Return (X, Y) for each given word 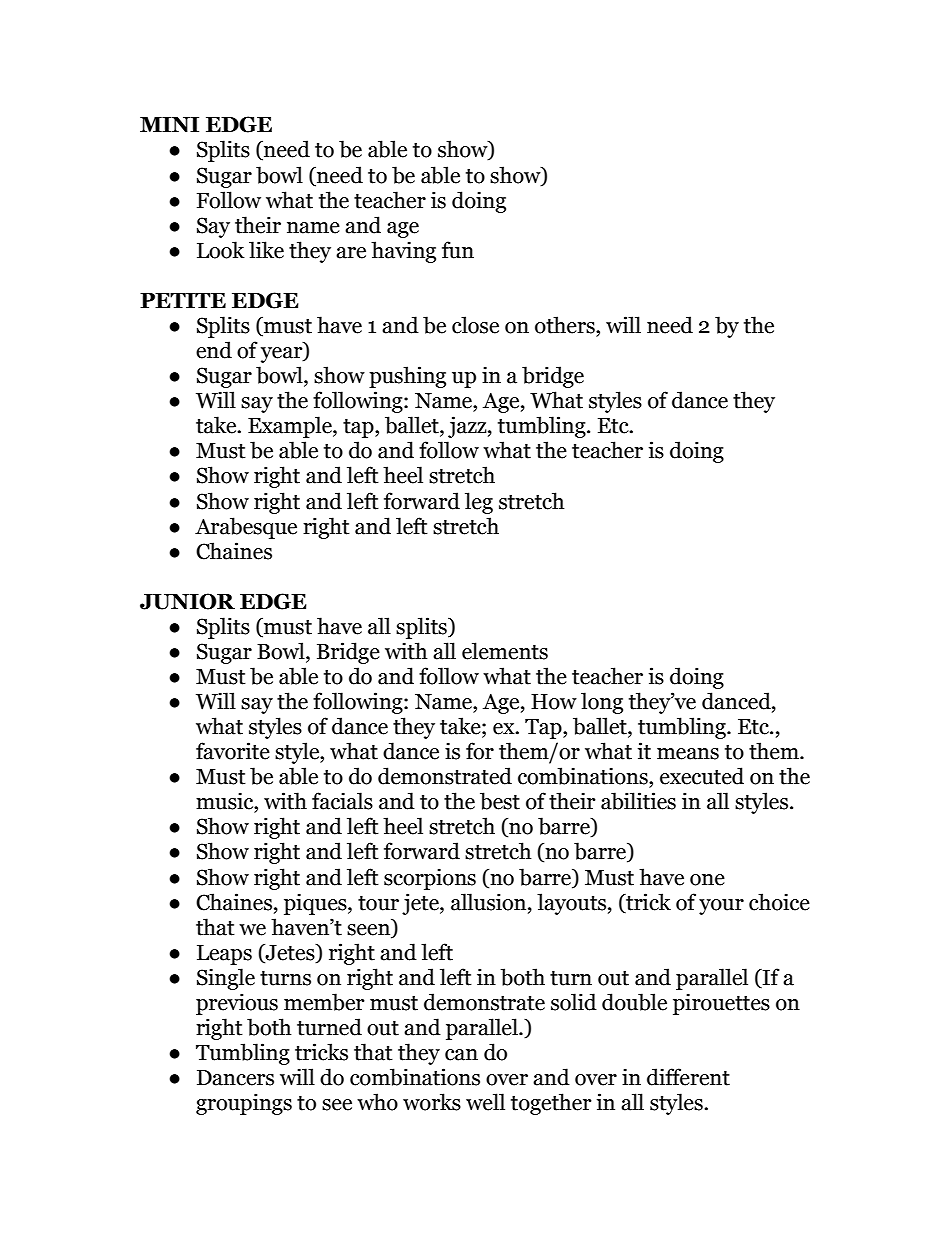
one (707, 880)
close (475, 325)
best (500, 801)
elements (505, 651)
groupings (244, 1104)
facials (342, 801)
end (214, 350)
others (566, 325)
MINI (169, 124)
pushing (407, 377)
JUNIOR (187, 601)
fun (458, 250)
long (602, 703)
